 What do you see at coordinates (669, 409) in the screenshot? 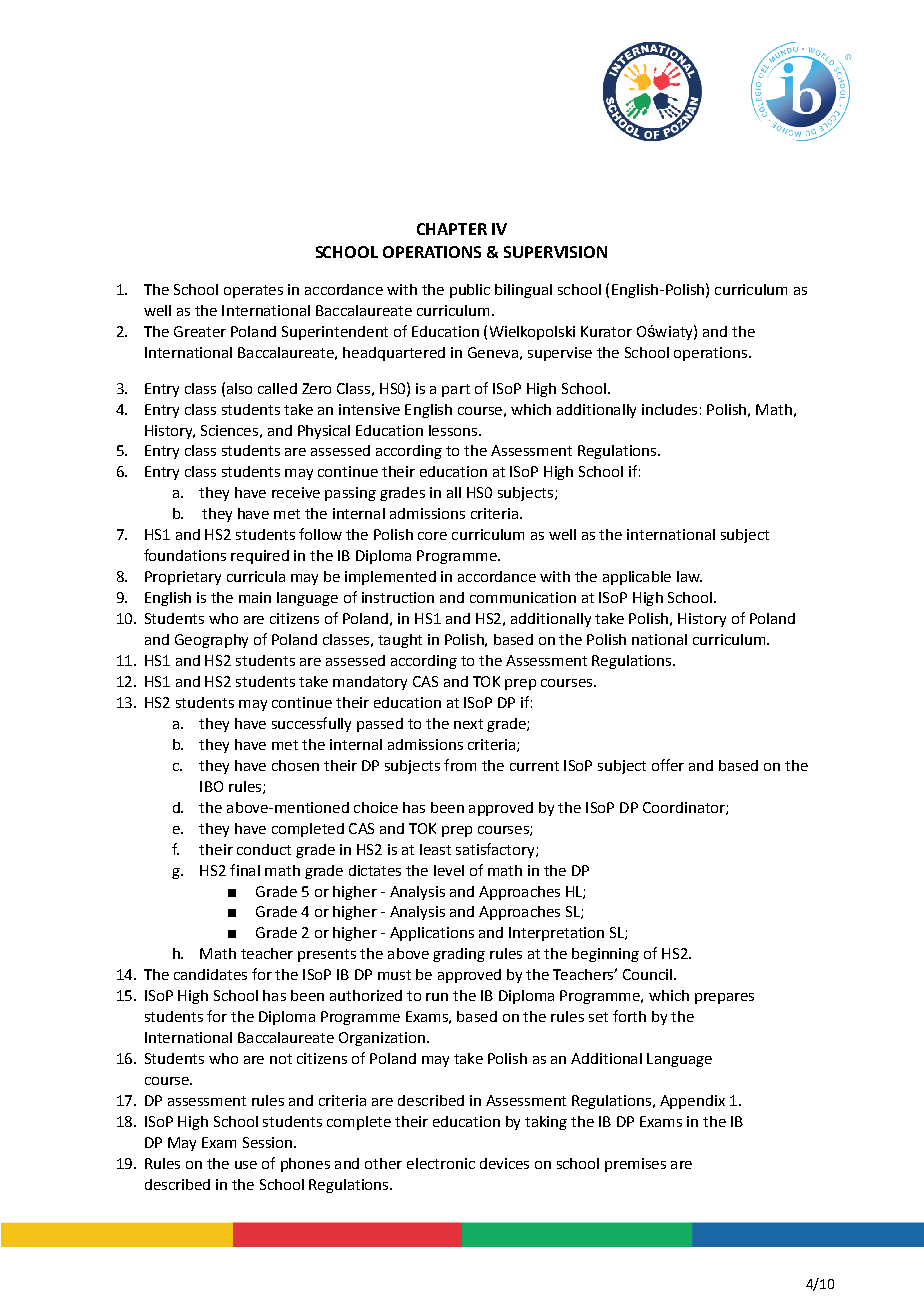
I see `includes` at bounding box center [669, 409].
